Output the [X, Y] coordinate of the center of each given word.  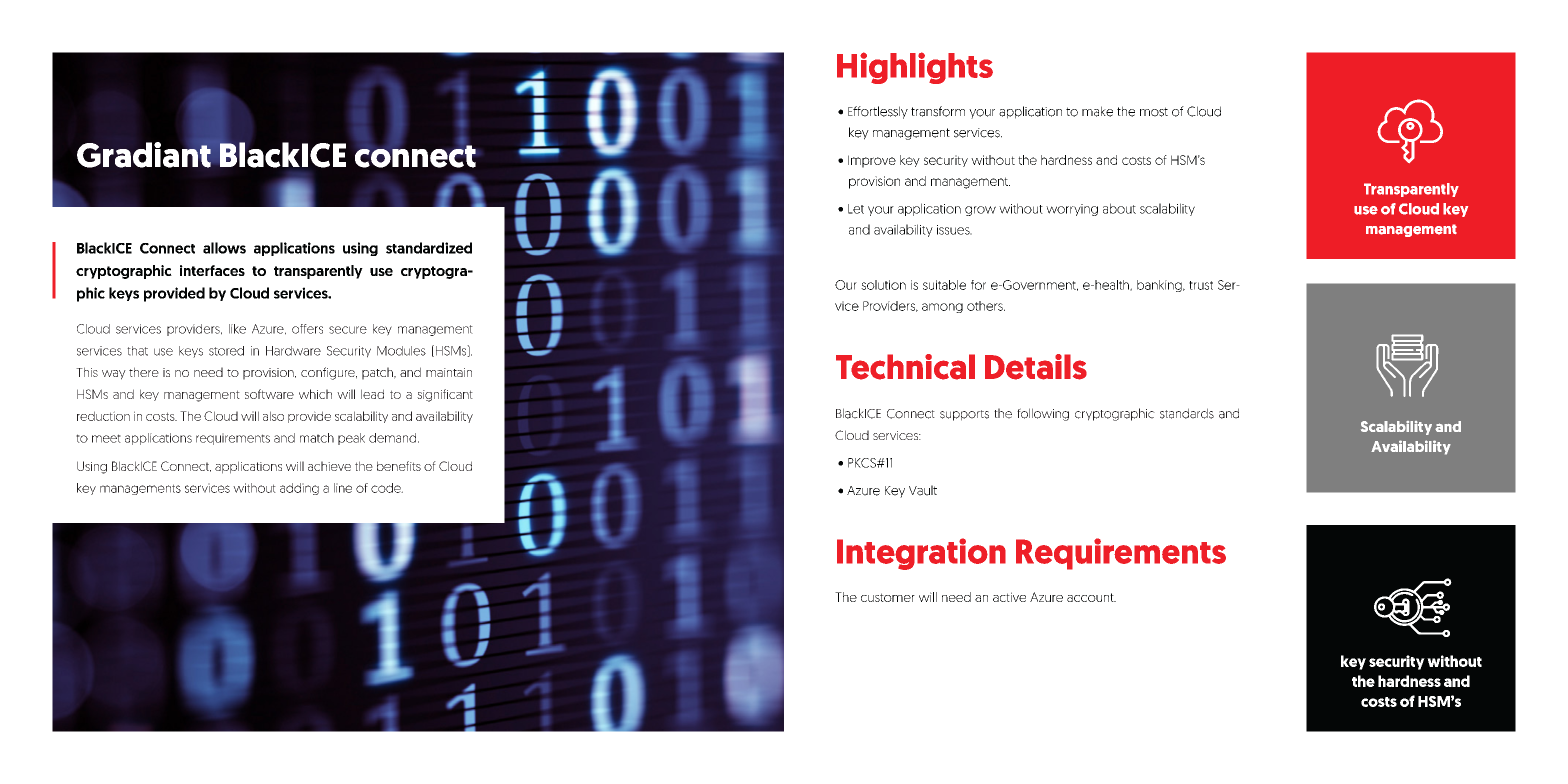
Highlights [915, 68]
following [1043, 414]
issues [954, 230]
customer [888, 597]
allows [224, 248]
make [1097, 111]
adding [299, 489]
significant [445, 395]
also [273, 416]
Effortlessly [878, 112]
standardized [429, 248]
